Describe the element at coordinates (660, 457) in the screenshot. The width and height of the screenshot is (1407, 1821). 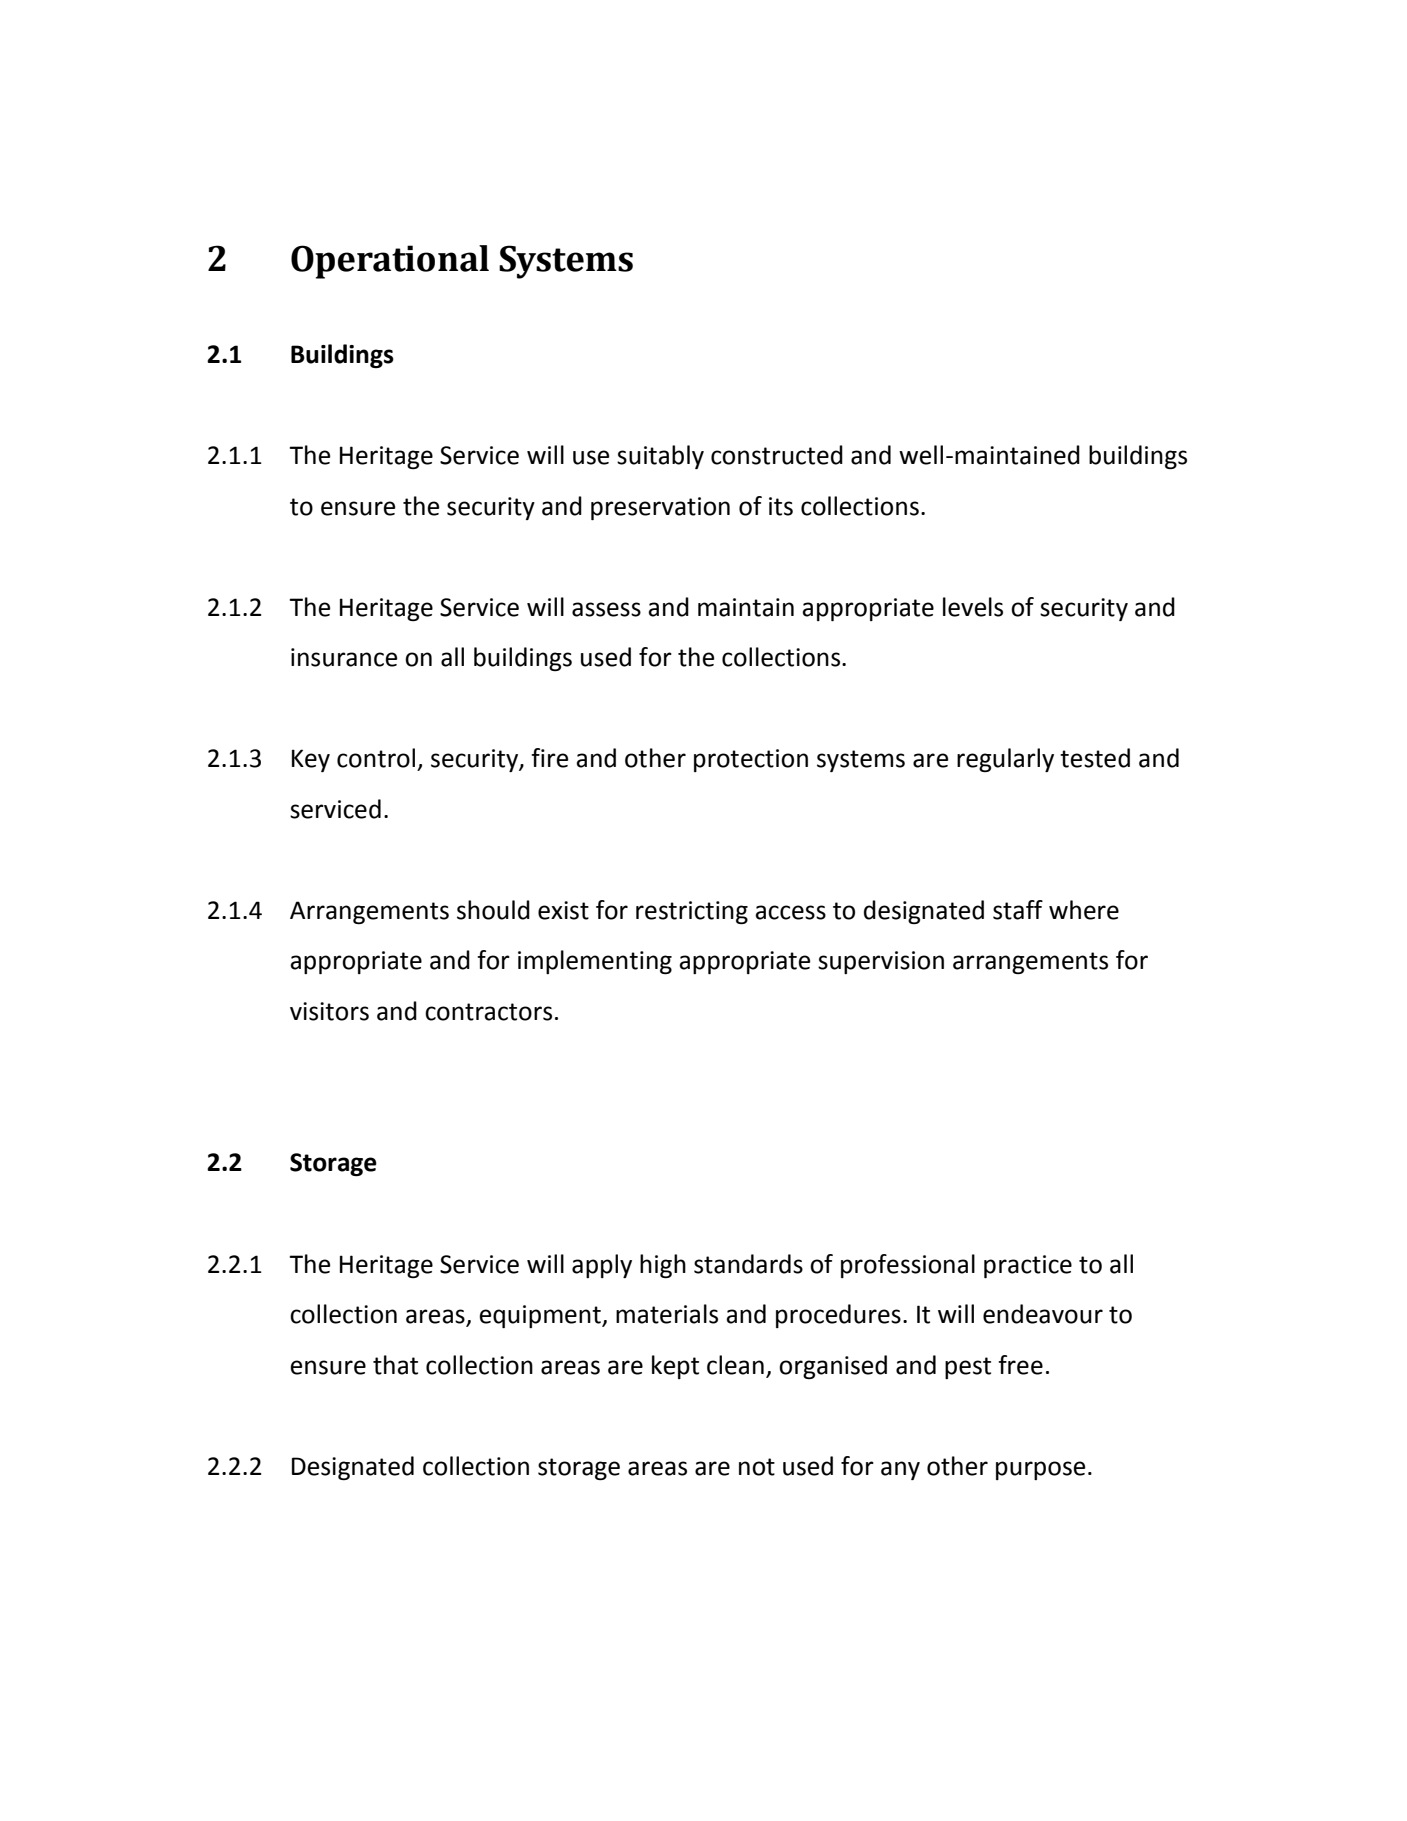
I see `suitably` at that location.
